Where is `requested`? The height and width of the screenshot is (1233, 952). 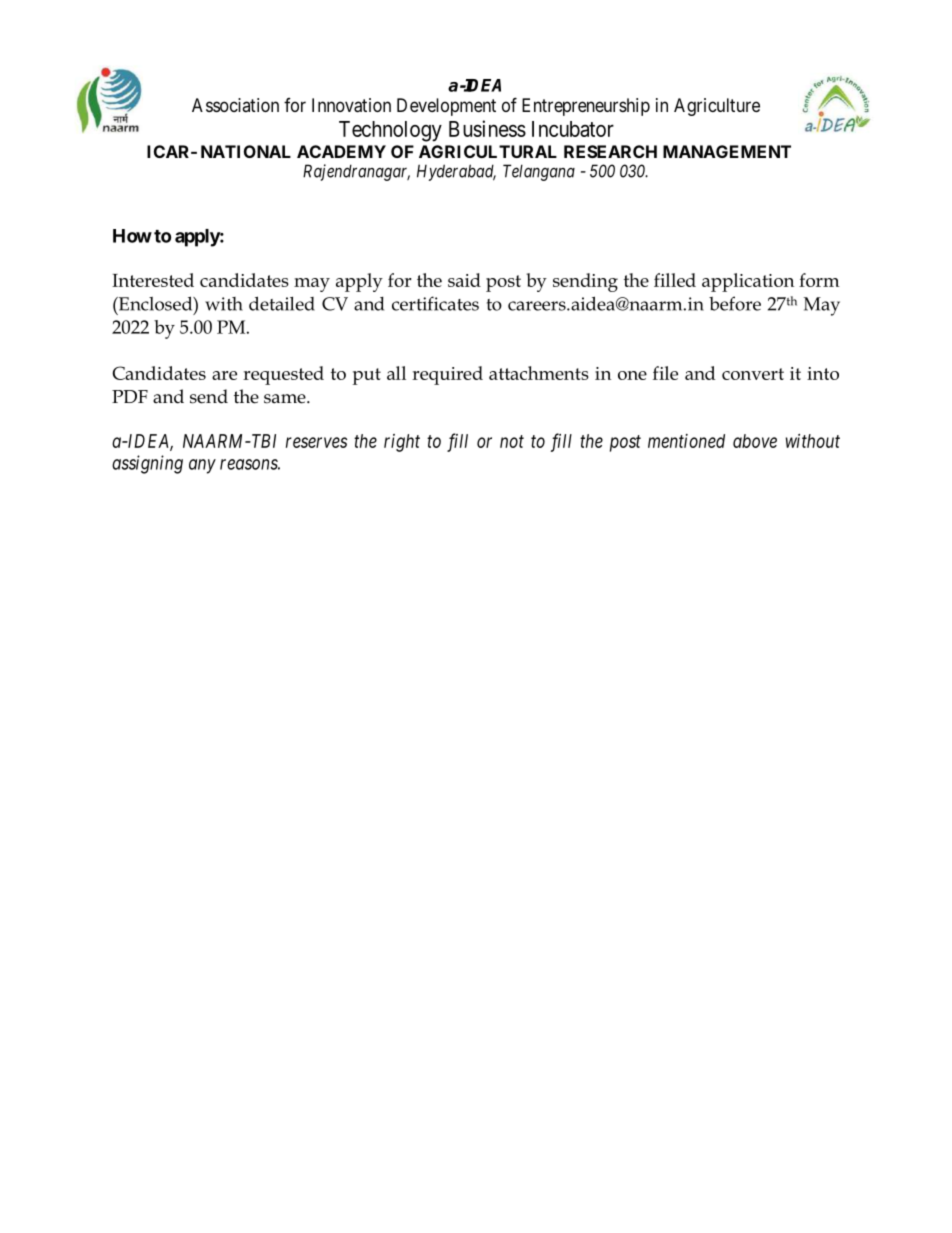 requested is located at coordinates (283, 375).
